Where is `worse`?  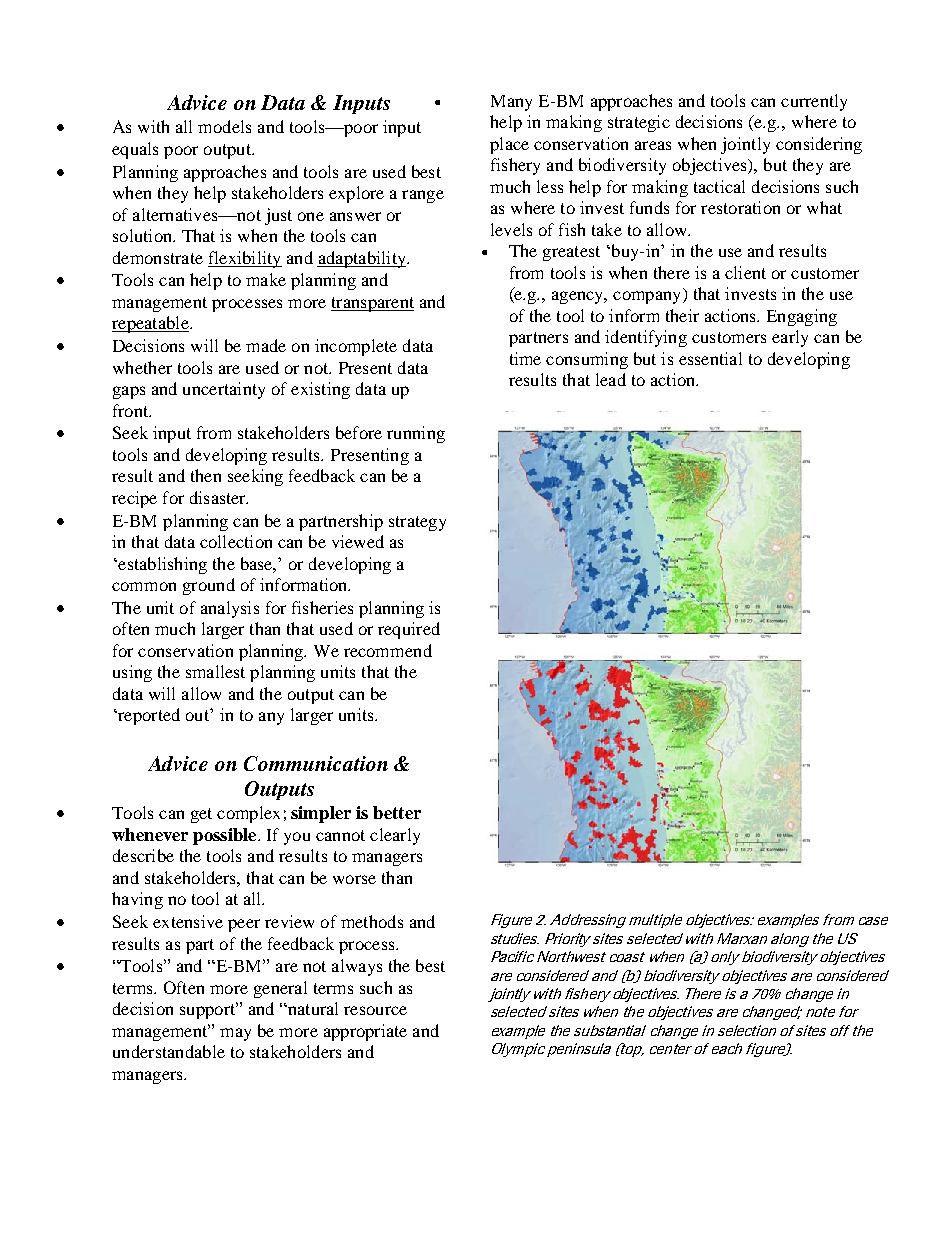 worse is located at coordinates (354, 879).
